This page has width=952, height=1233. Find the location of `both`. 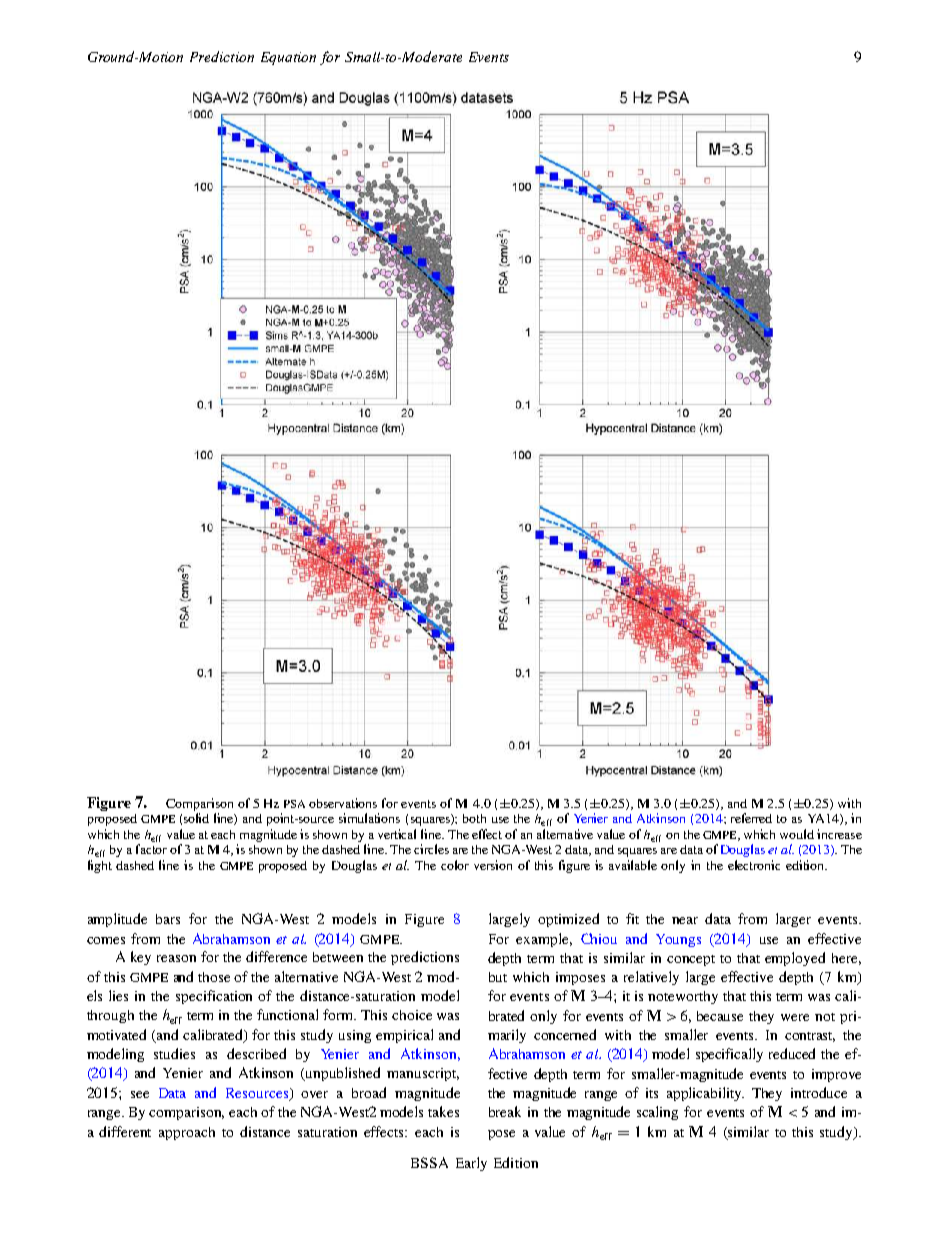

both is located at coordinates (474, 818).
